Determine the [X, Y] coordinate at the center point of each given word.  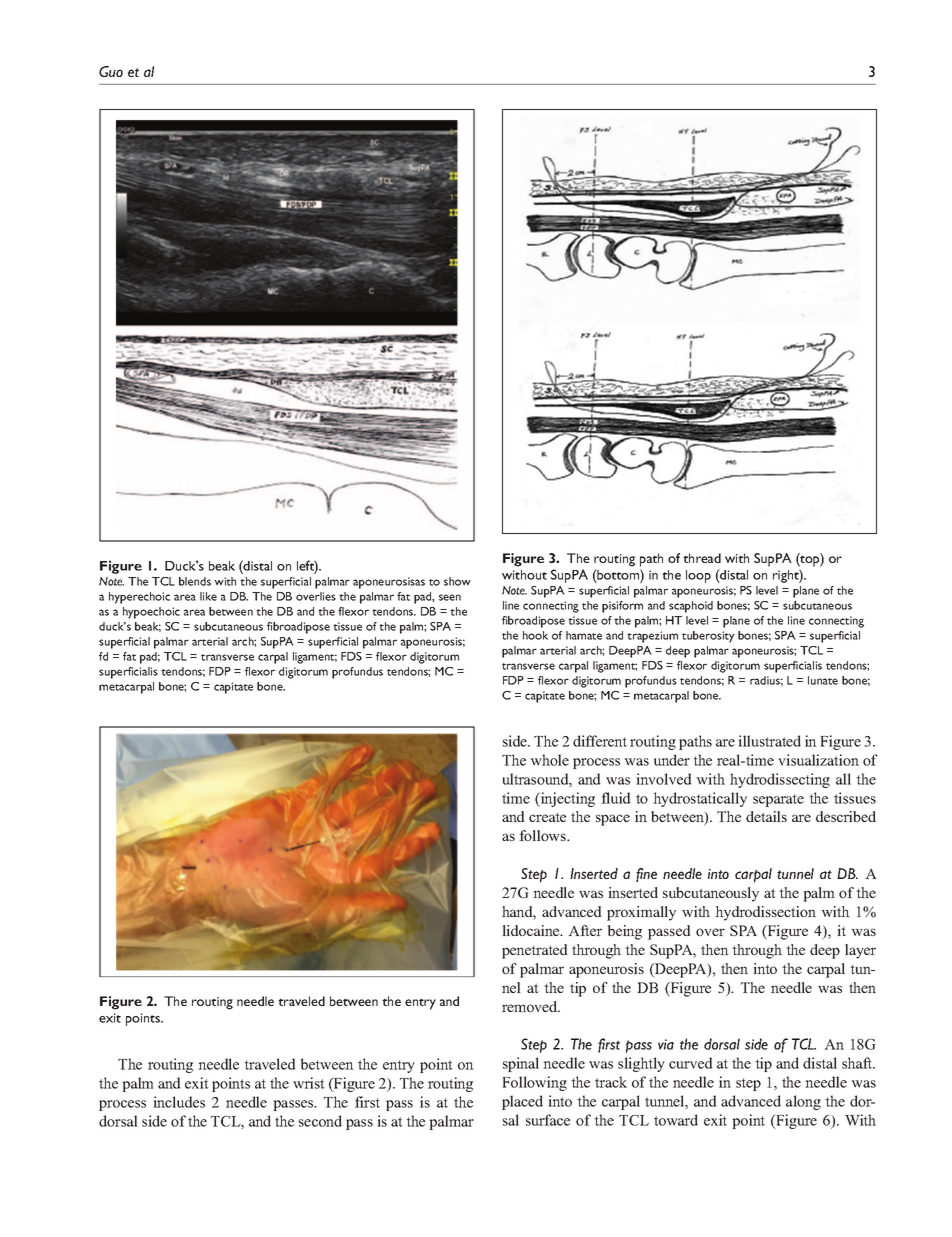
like [208, 596]
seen [450, 597]
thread [702, 558]
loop [698, 576]
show [457, 581]
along [803, 1102]
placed [522, 1102]
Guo [111, 71]
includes [179, 1102]
